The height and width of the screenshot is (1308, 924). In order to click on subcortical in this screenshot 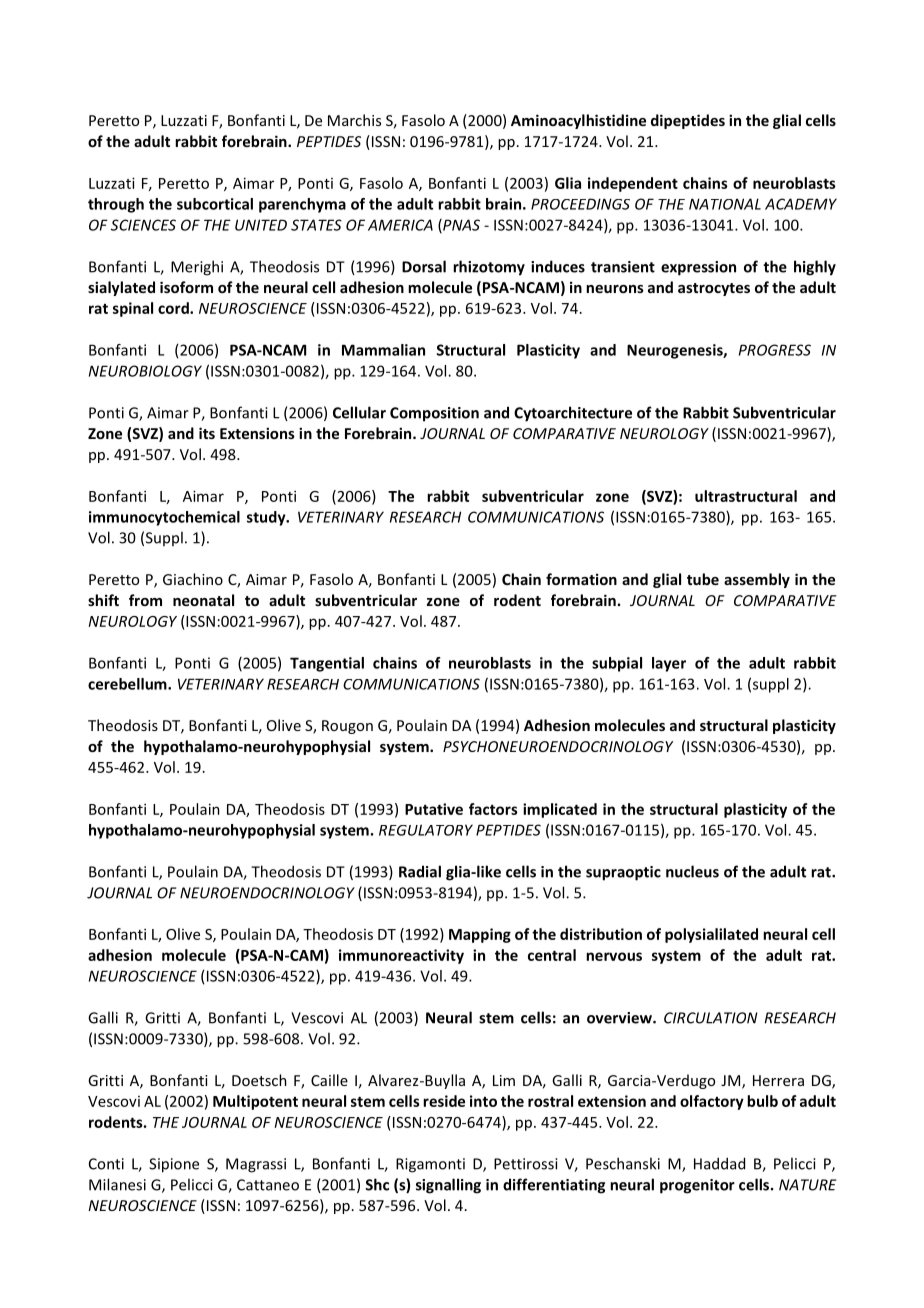, I will do `click(215, 204)`.
